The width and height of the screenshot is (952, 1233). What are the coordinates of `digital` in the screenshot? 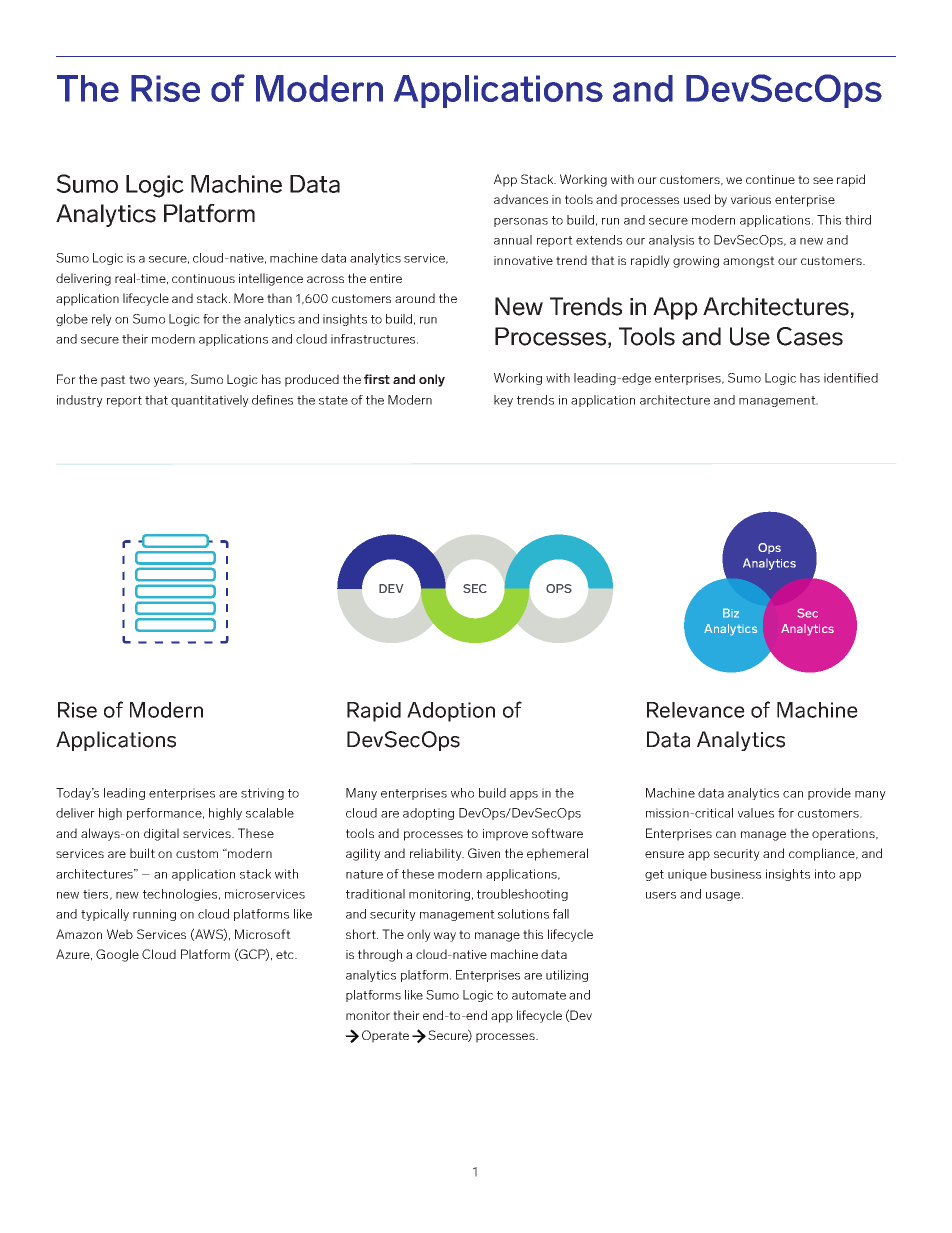 It's located at (161, 834).
